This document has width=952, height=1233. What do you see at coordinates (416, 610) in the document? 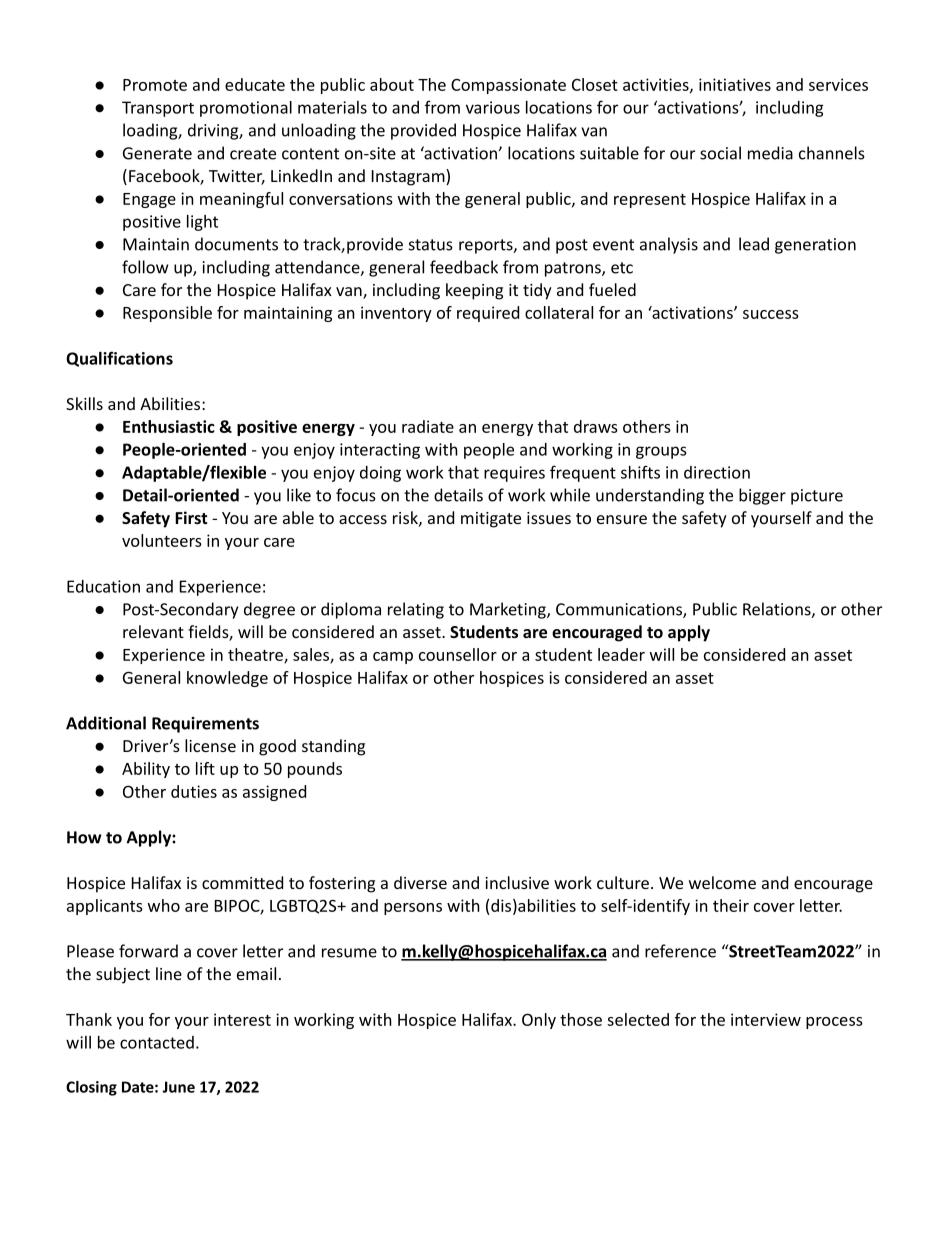
I see `relating` at bounding box center [416, 610].
